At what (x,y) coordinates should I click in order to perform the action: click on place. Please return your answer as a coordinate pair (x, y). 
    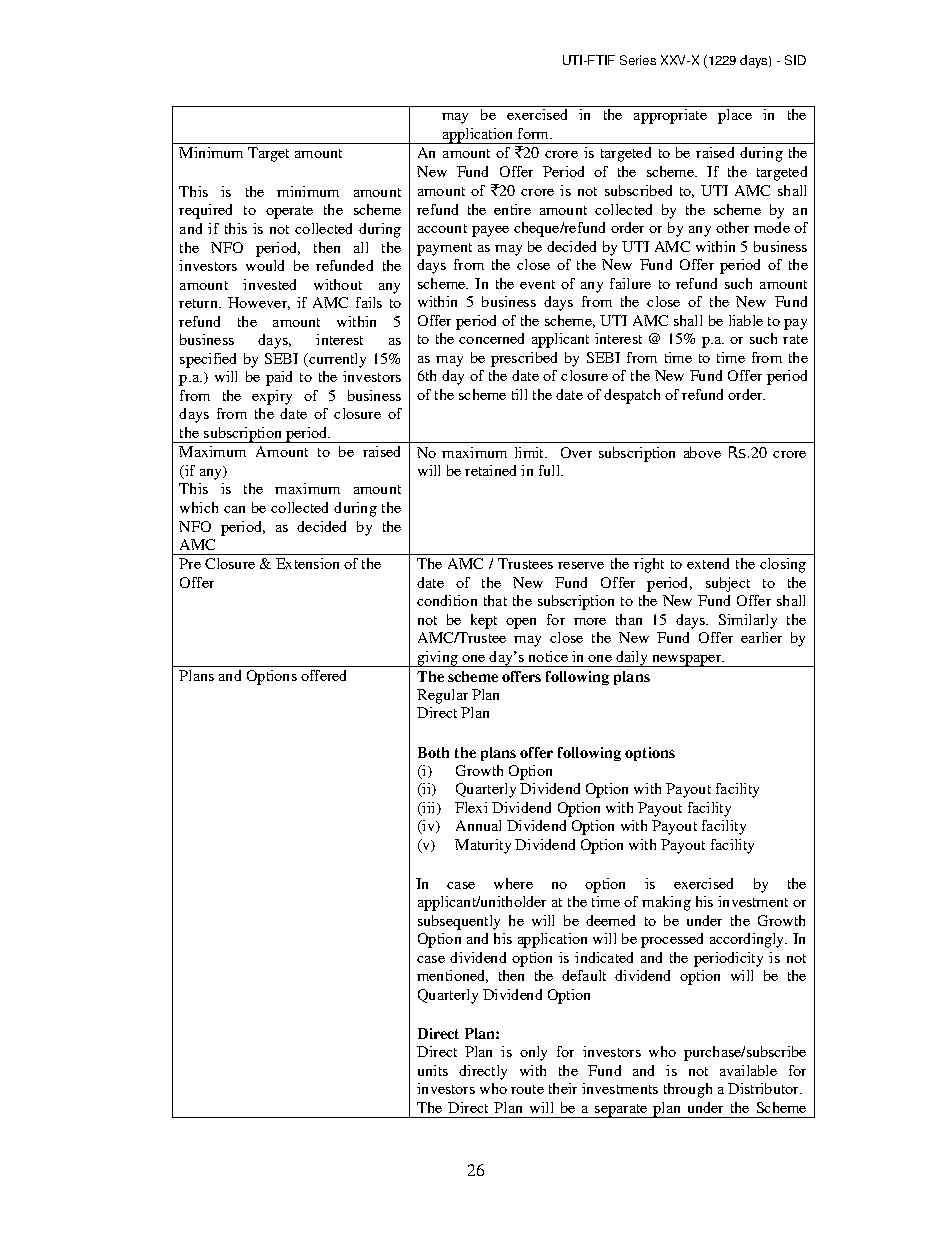
    Looking at the image, I should click on (735, 116).
